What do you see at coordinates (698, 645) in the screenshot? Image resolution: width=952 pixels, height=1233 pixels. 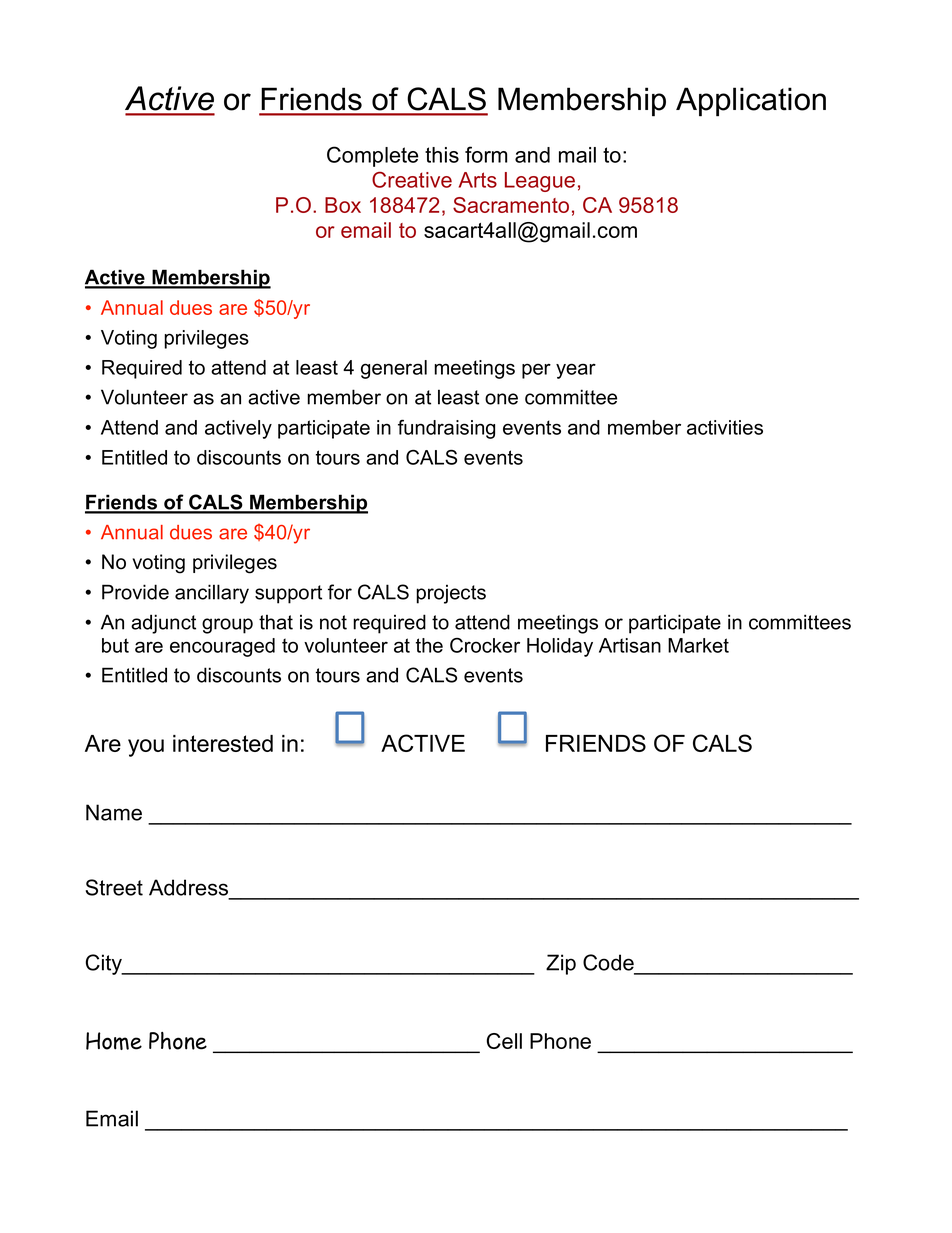 I see `Market` at bounding box center [698, 645].
